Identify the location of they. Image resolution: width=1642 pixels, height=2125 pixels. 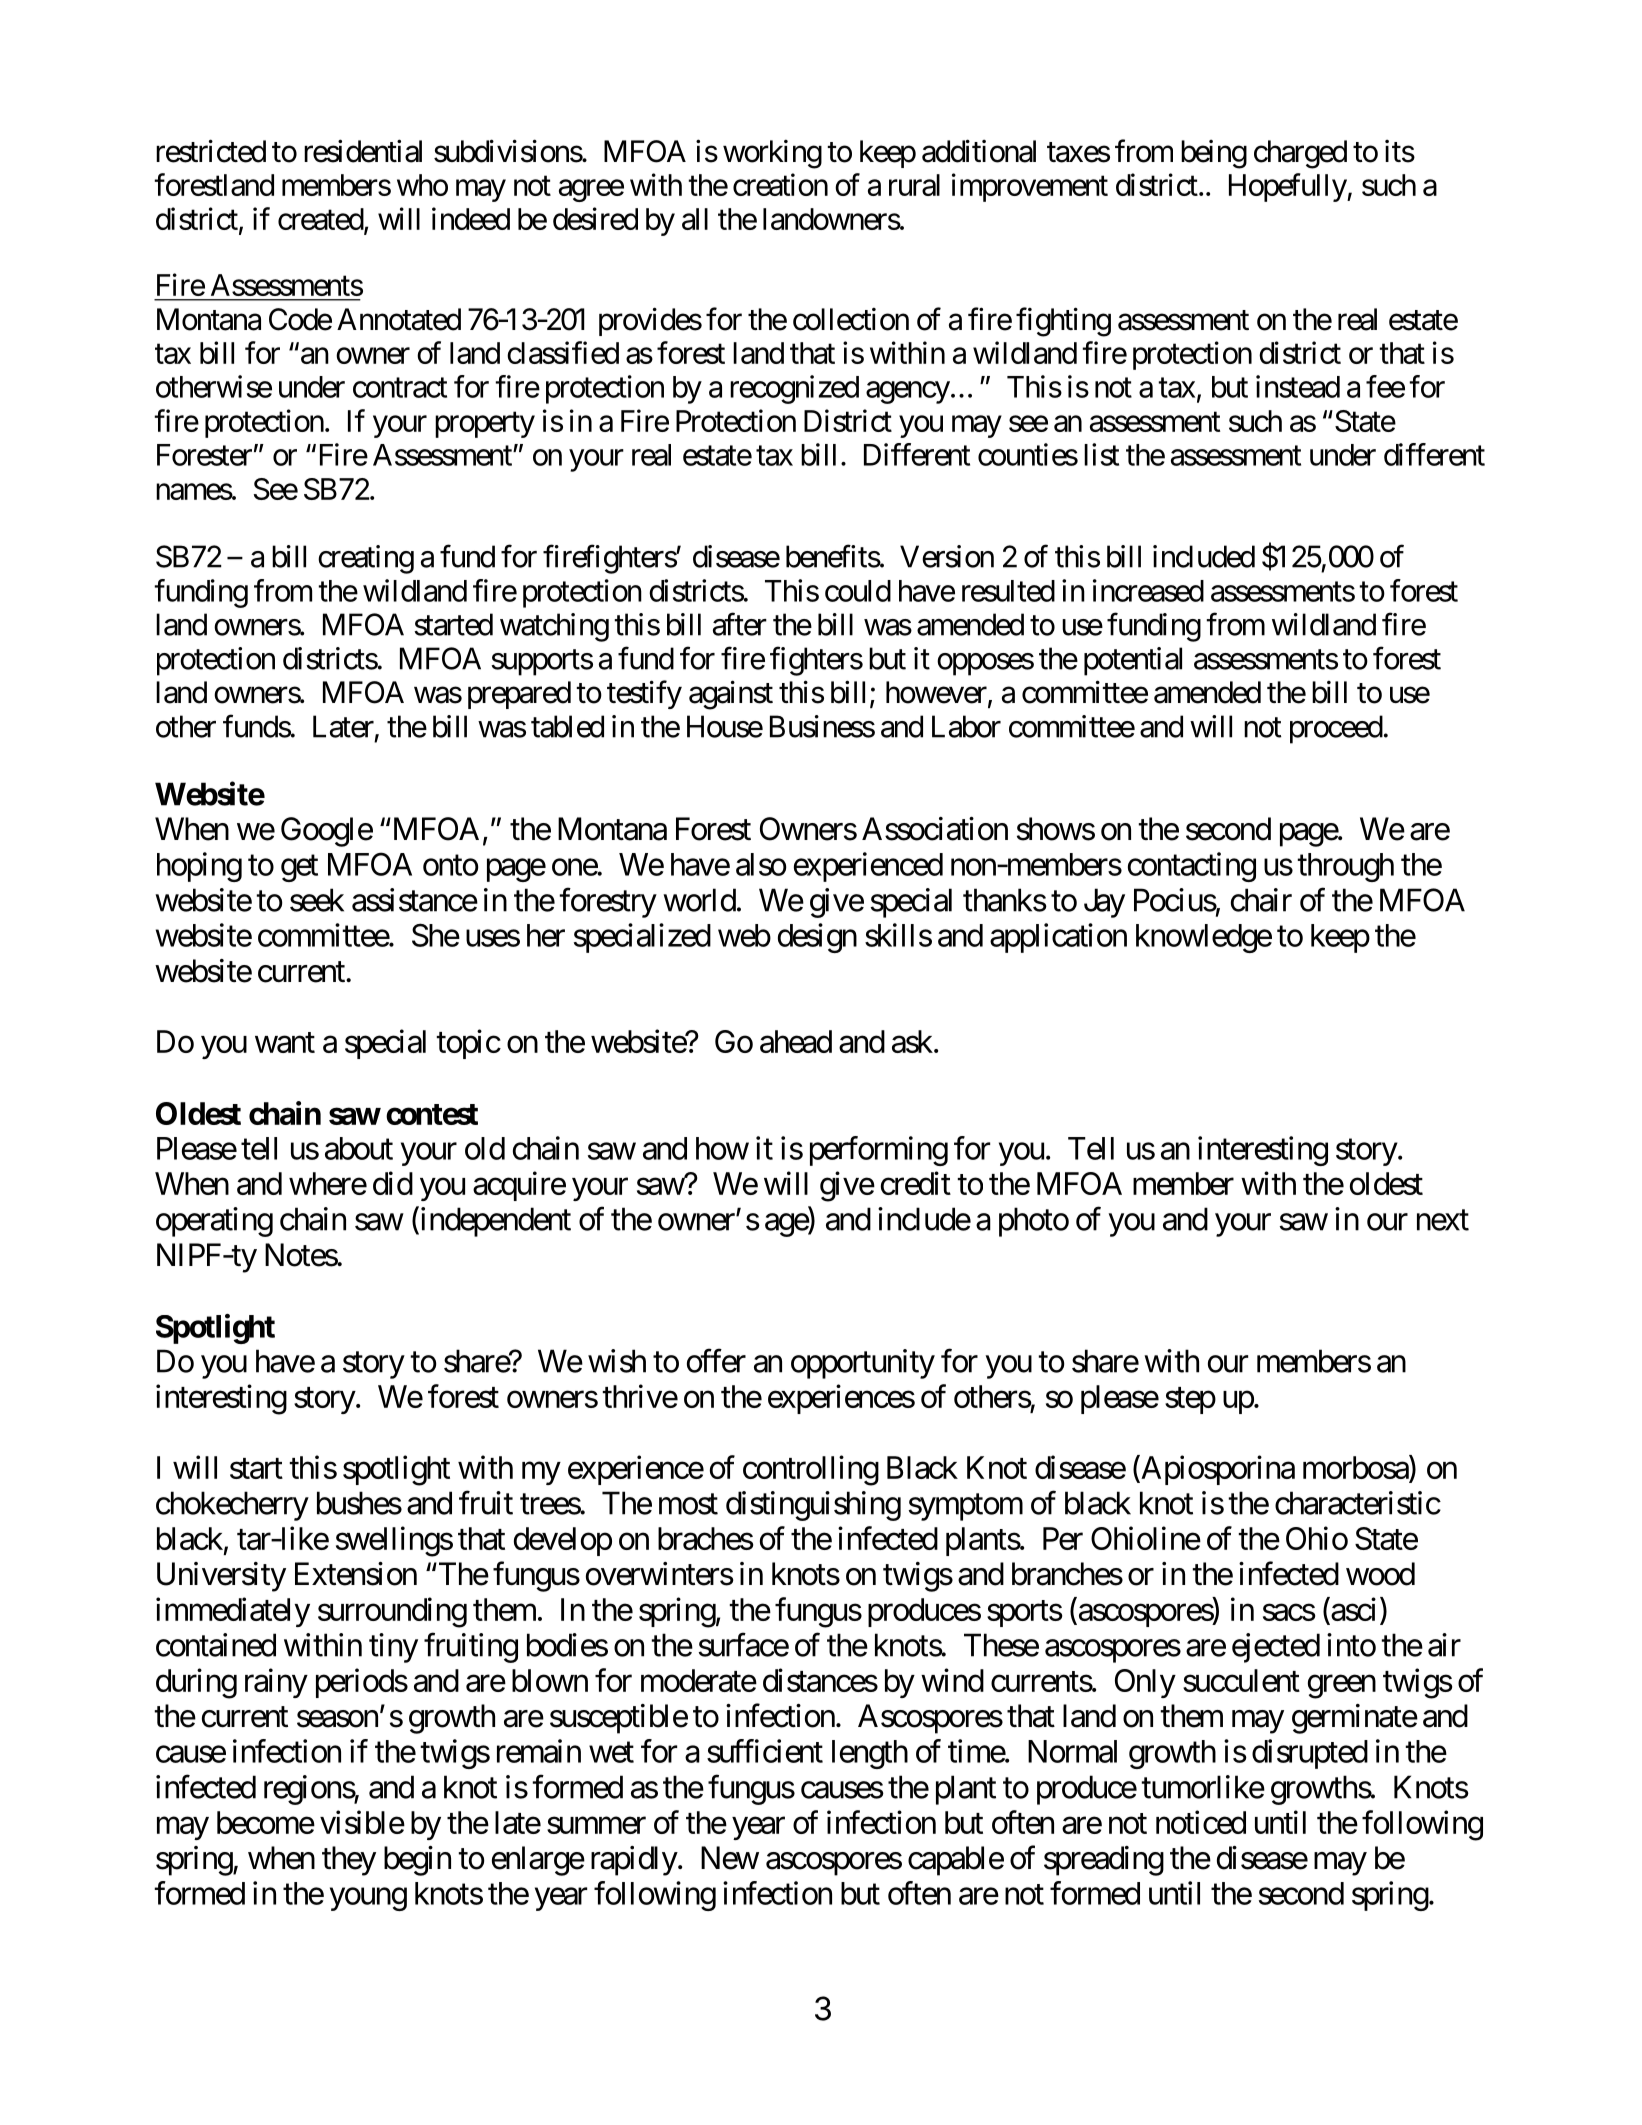
(349, 1861).
